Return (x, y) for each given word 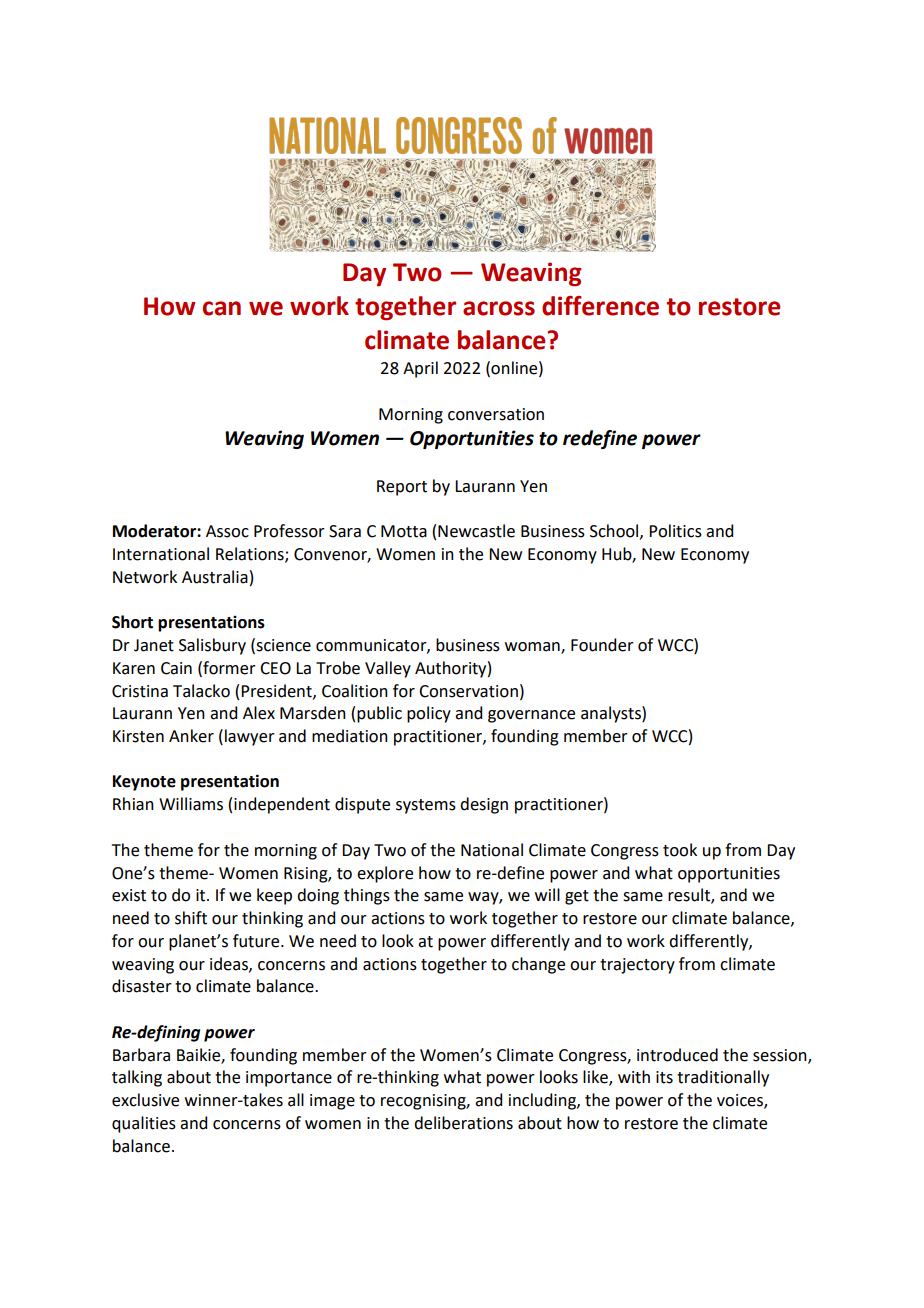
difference (600, 306)
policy (429, 714)
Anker (191, 736)
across (499, 308)
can (222, 308)
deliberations (463, 1123)
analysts (612, 714)
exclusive (145, 1100)
